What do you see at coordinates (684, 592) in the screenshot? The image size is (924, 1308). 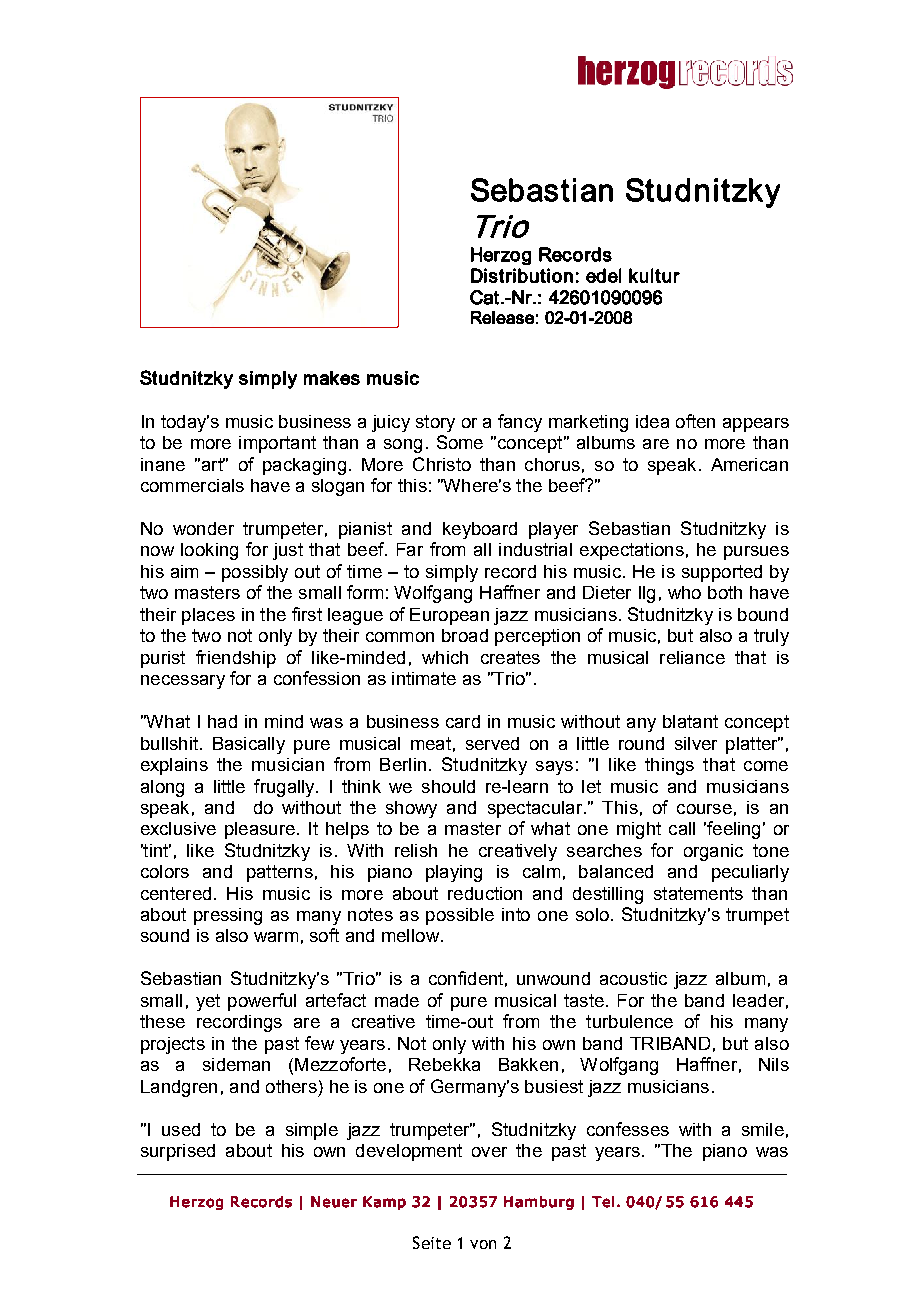 I see `who` at bounding box center [684, 592].
